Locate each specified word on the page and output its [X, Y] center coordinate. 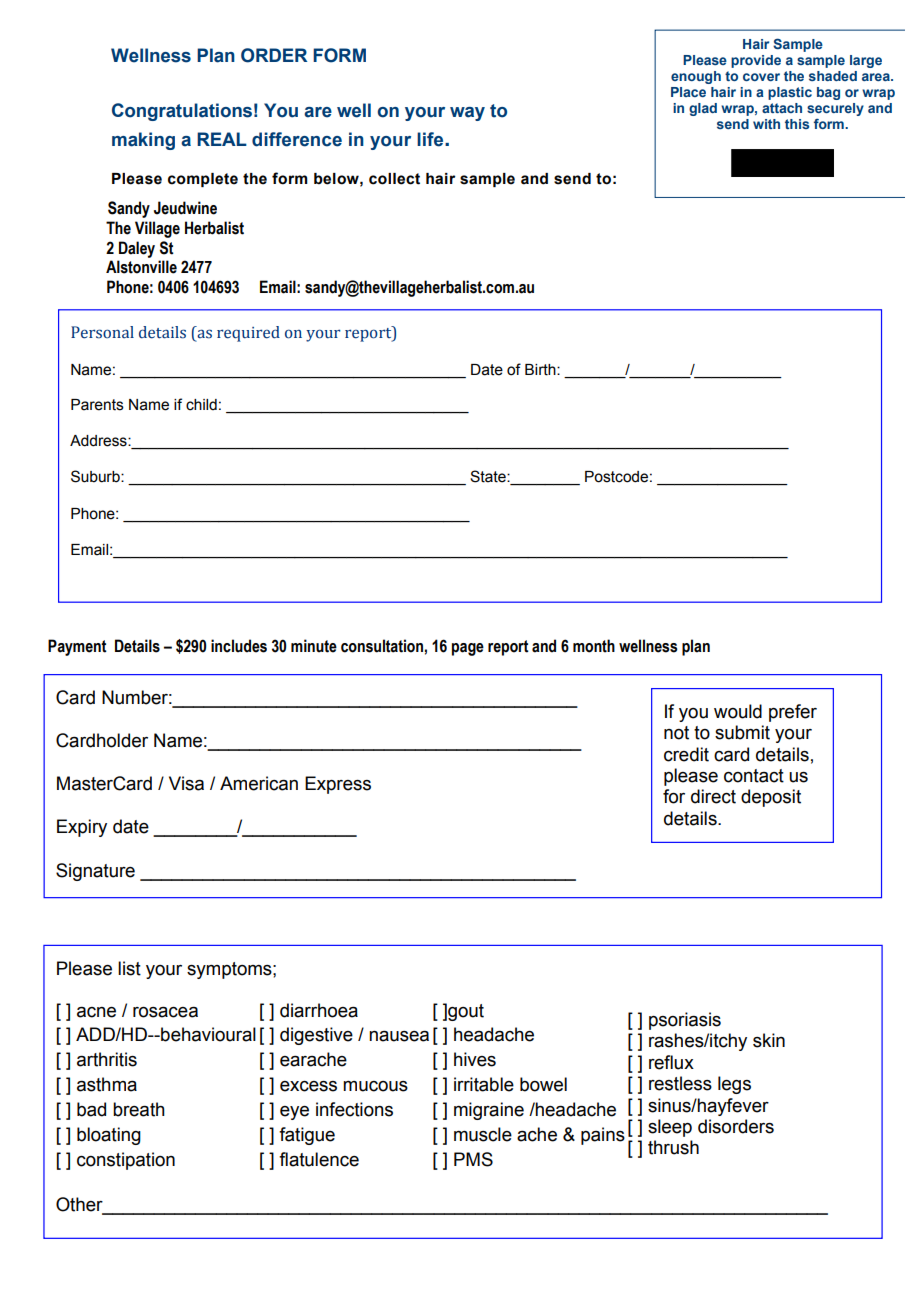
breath [139, 1109]
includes [239, 646]
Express [338, 785]
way [467, 114]
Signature [95, 872]
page [468, 649]
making [143, 141]
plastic [790, 93]
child [201, 405]
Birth [541, 370]
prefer [793, 713]
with [766, 124]
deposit [771, 798]
